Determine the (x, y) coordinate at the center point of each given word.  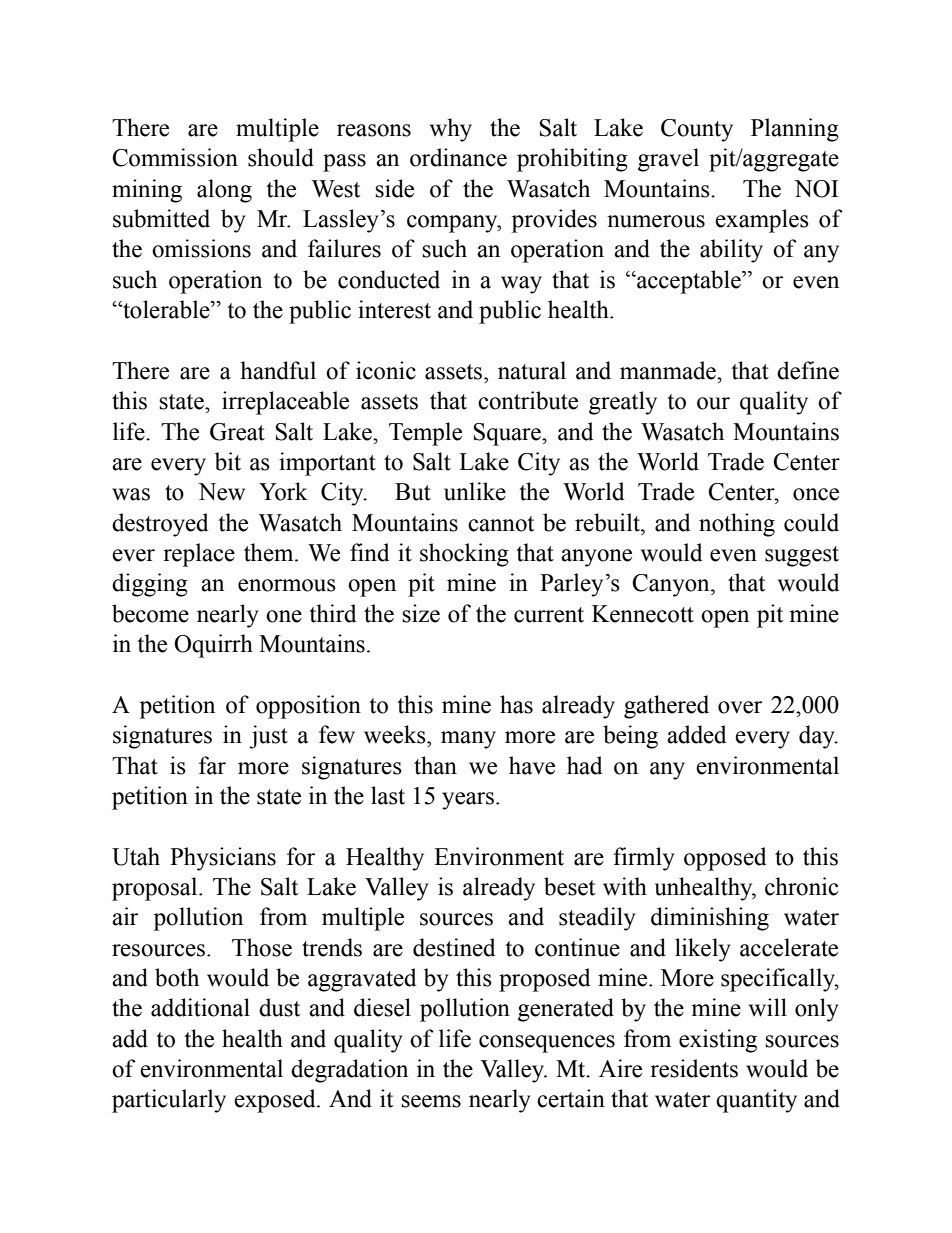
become (150, 613)
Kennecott (643, 614)
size (421, 613)
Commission (175, 157)
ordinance (458, 157)
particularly (169, 1101)
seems (431, 1101)
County (697, 130)
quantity (756, 1101)
